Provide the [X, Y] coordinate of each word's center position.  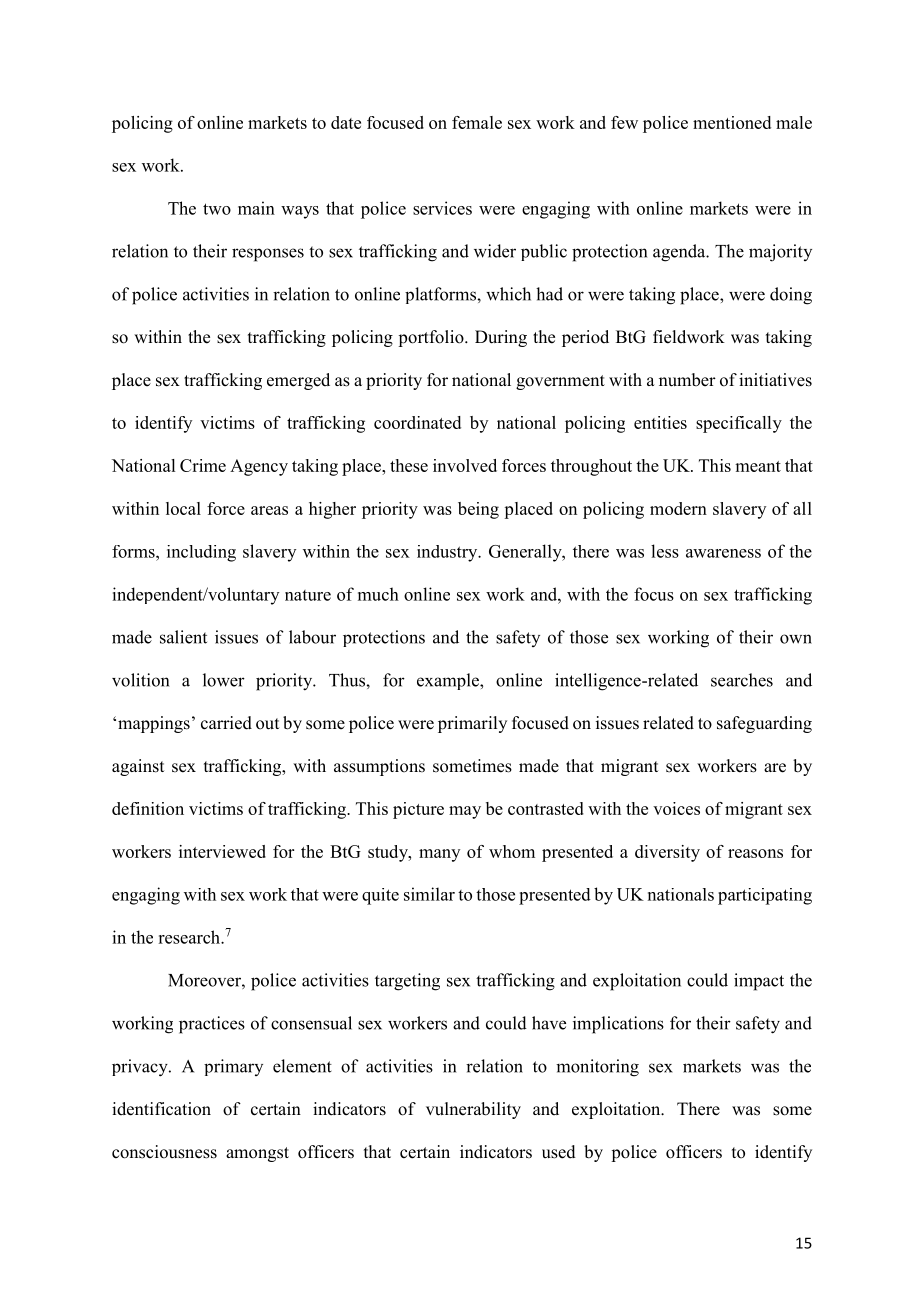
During [501, 338]
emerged [298, 381]
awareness [723, 553]
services [442, 208]
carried [226, 723]
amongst [257, 1154]
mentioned [732, 122]
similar [429, 894]
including [201, 553]
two [217, 209]
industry [448, 553]
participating [765, 896]
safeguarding [764, 724]
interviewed [222, 851]
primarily [472, 724]
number [687, 380]
